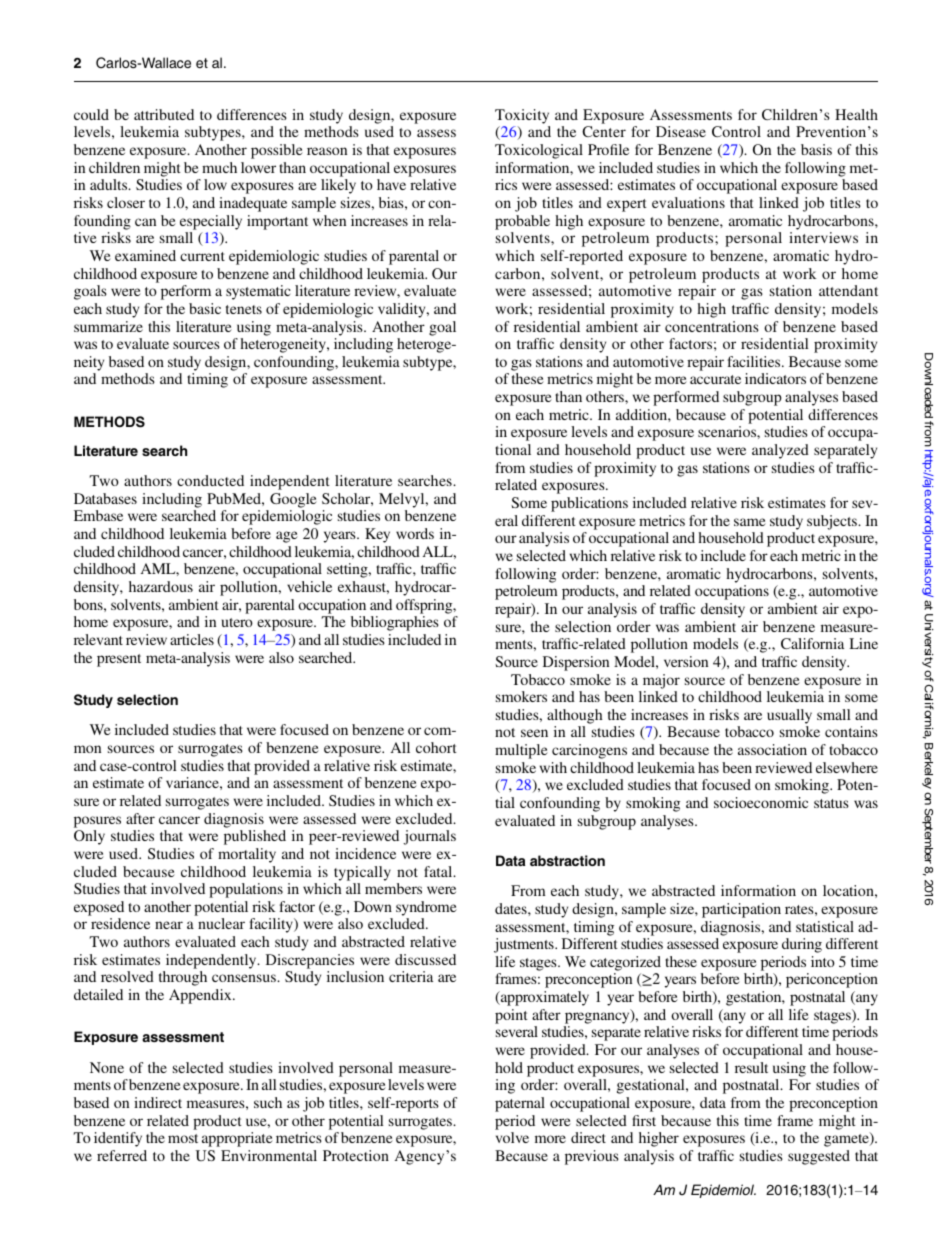 This image has width=952, height=1256. I want to click on version, so click(686, 661).
